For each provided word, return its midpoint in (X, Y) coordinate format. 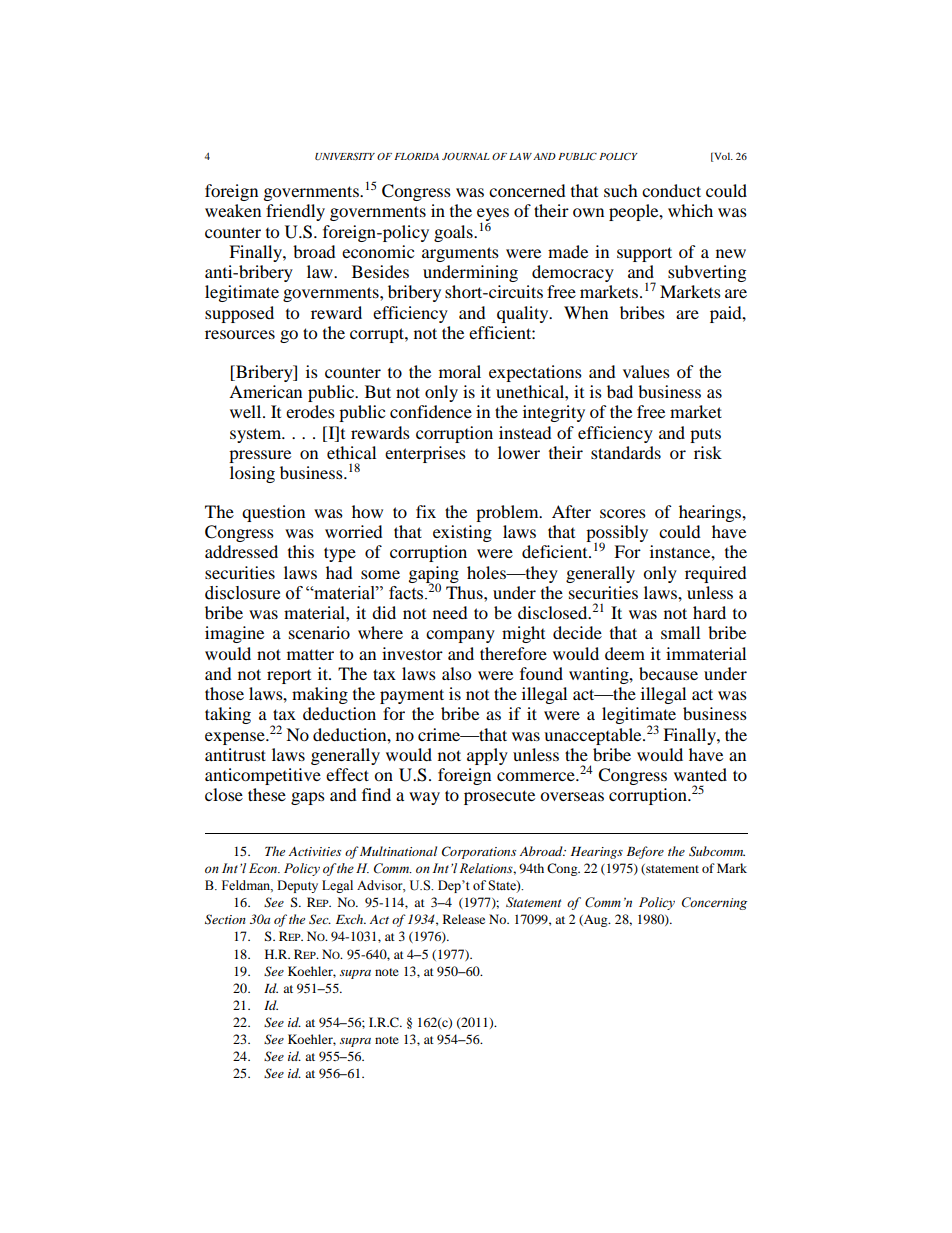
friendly (295, 212)
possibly (617, 535)
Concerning (714, 903)
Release (464, 919)
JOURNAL (466, 157)
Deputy (297, 886)
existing (462, 533)
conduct (671, 190)
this (301, 551)
